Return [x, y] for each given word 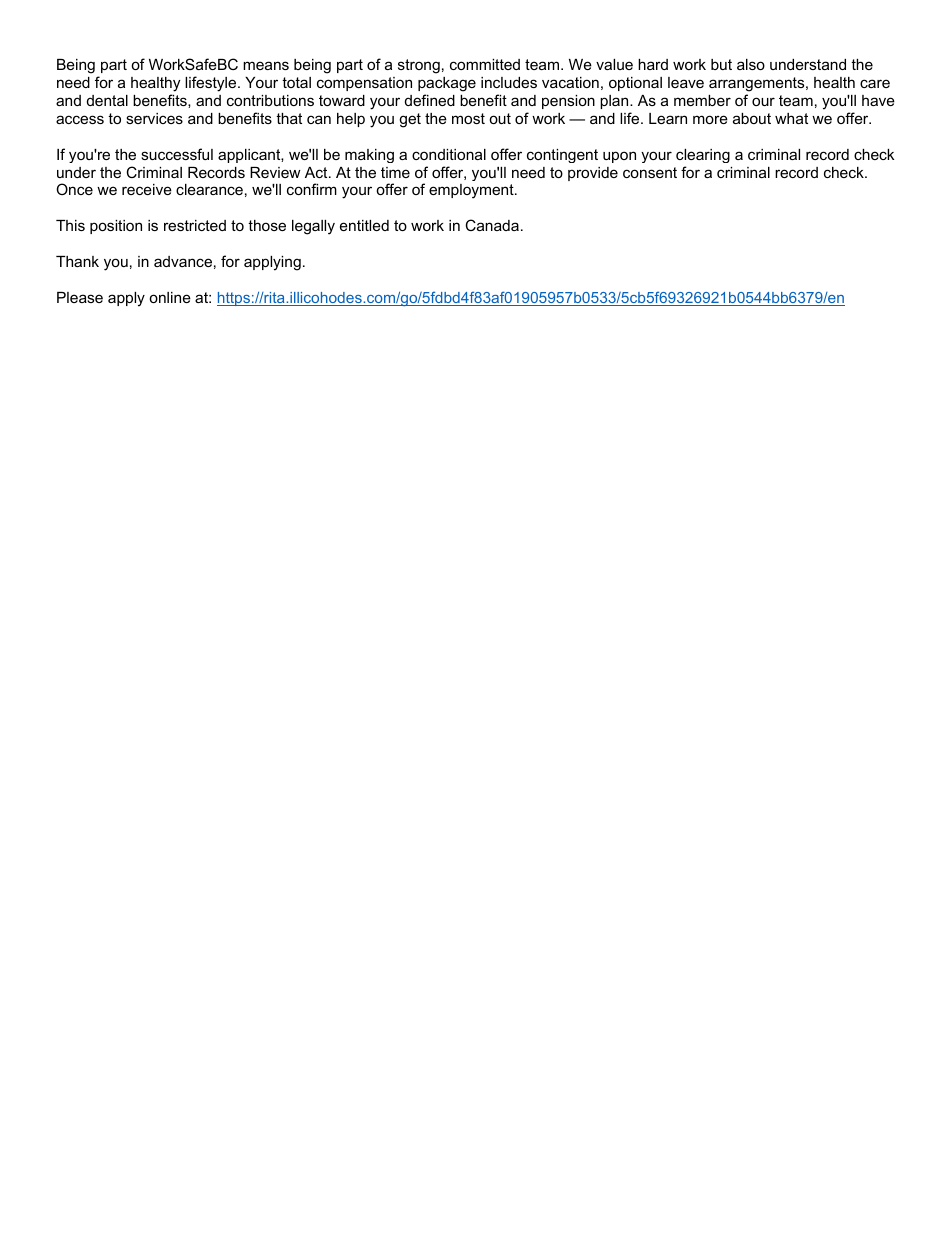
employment [472, 191]
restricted [195, 225]
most [468, 118]
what [791, 118]
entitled [364, 225]
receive [147, 189]
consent [650, 172]
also [751, 64]
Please [80, 297]
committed [485, 64]
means [266, 65]
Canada [492, 225]
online [170, 297]
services [154, 118]
